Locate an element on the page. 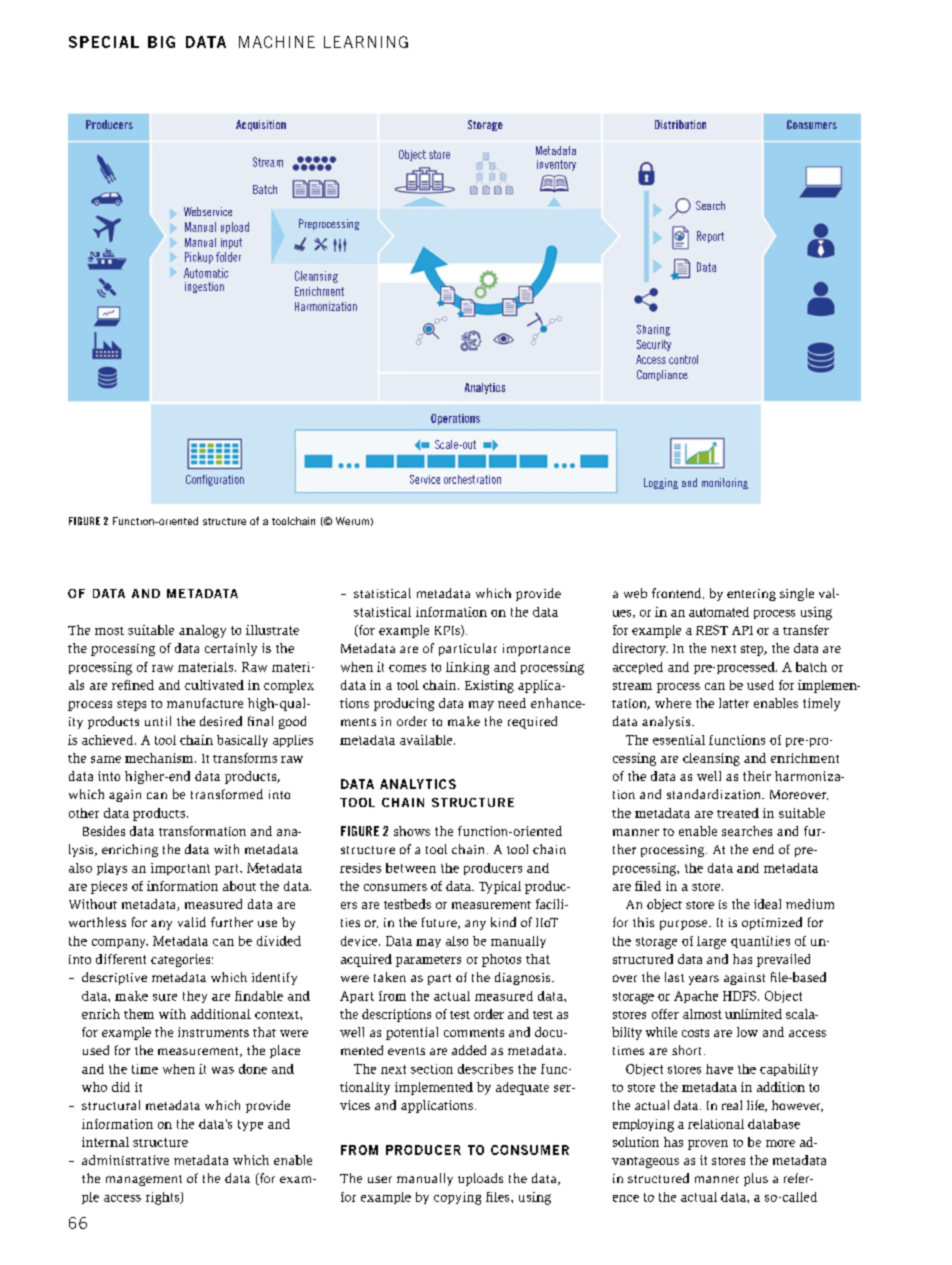  monitoring is located at coordinates (725, 483).
